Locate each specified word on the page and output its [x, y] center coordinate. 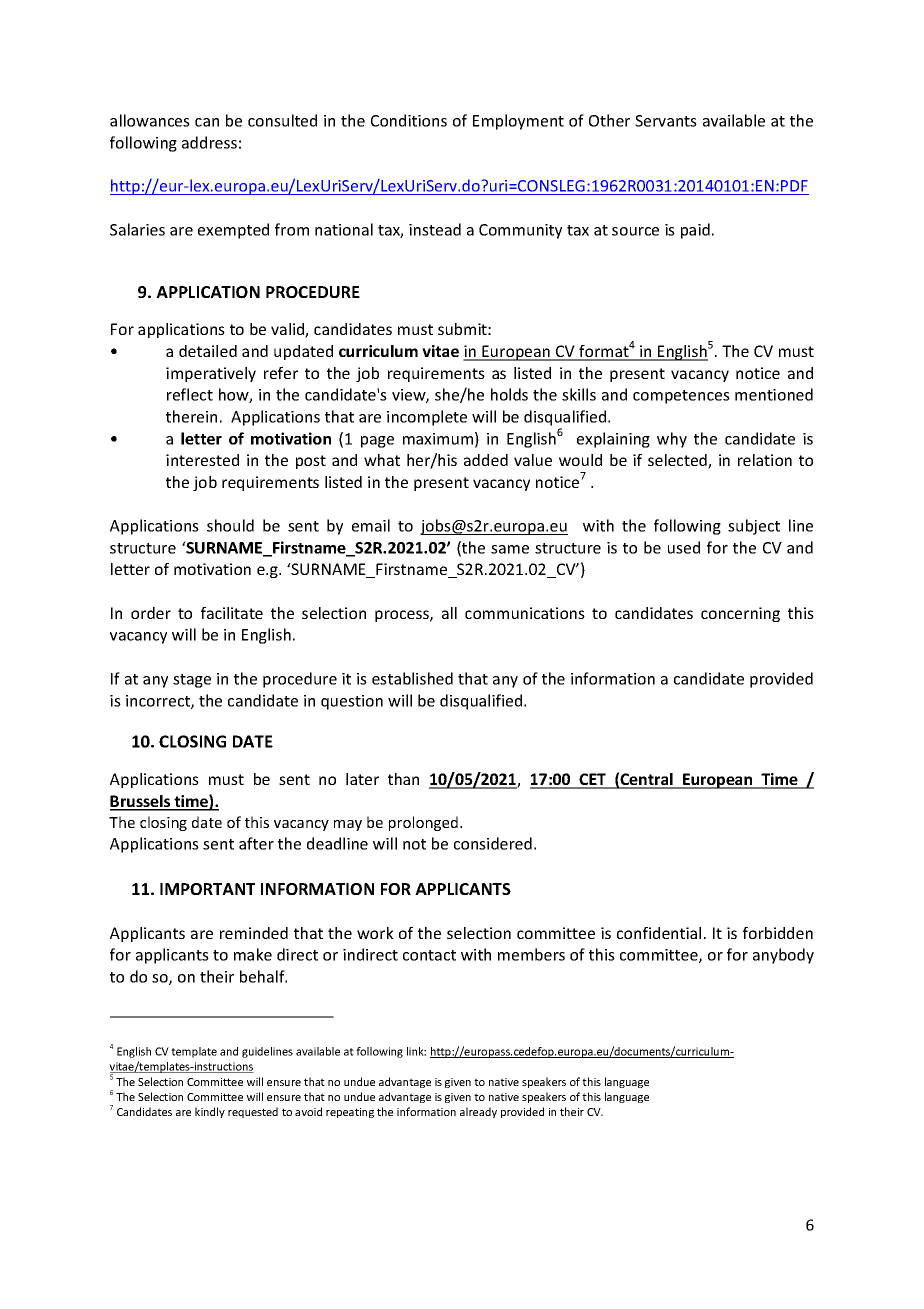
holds [509, 394]
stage [192, 681]
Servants [666, 121]
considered [493, 843]
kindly [210, 1112]
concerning [740, 614]
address [209, 142]
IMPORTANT [207, 889]
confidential [659, 933]
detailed [208, 351]
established [412, 678]
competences [681, 397]
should [230, 525]
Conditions [409, 120]
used [684, 547]
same [510, 549]
